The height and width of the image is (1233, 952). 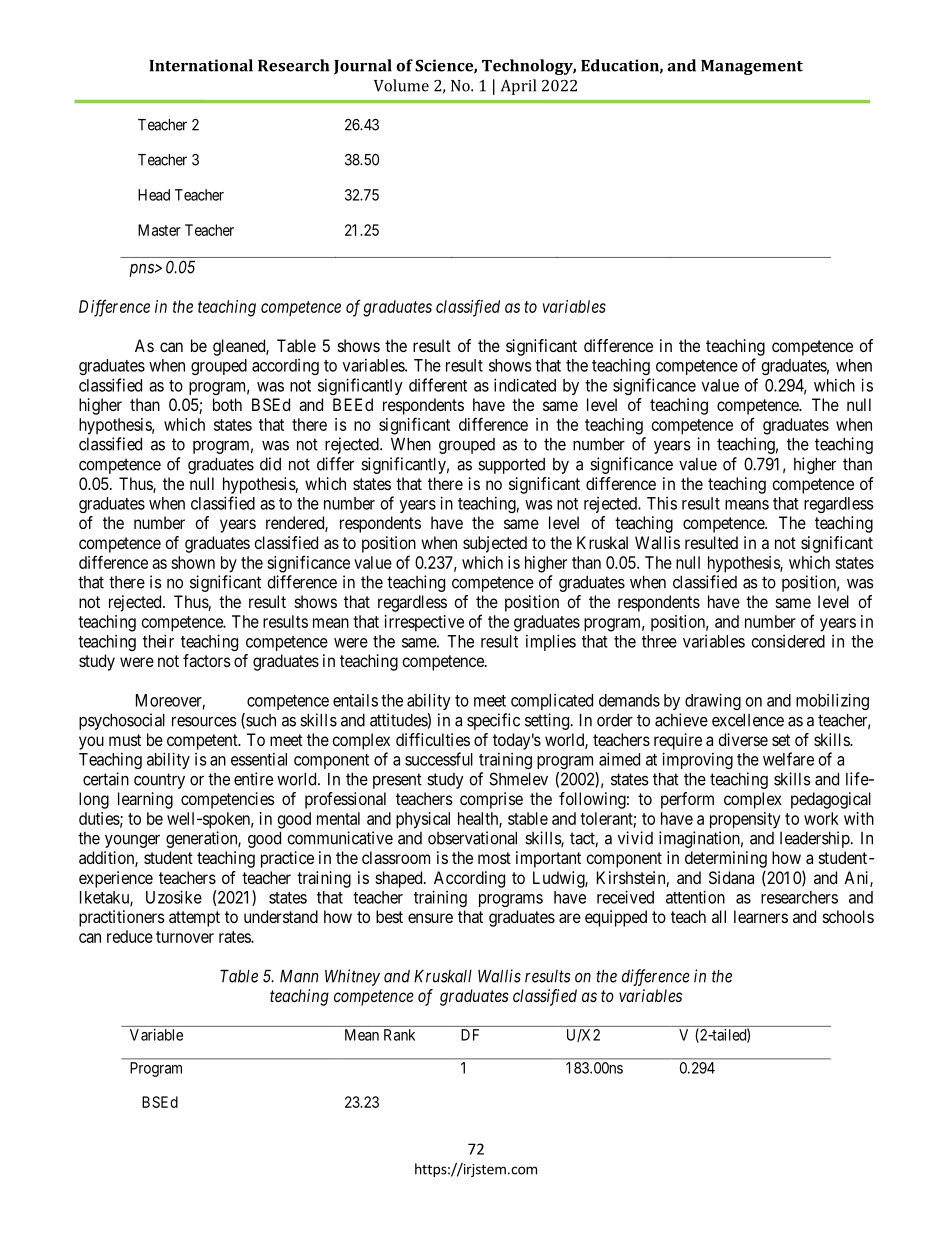 I want to click on turnover, so click(x=185, y=937).
